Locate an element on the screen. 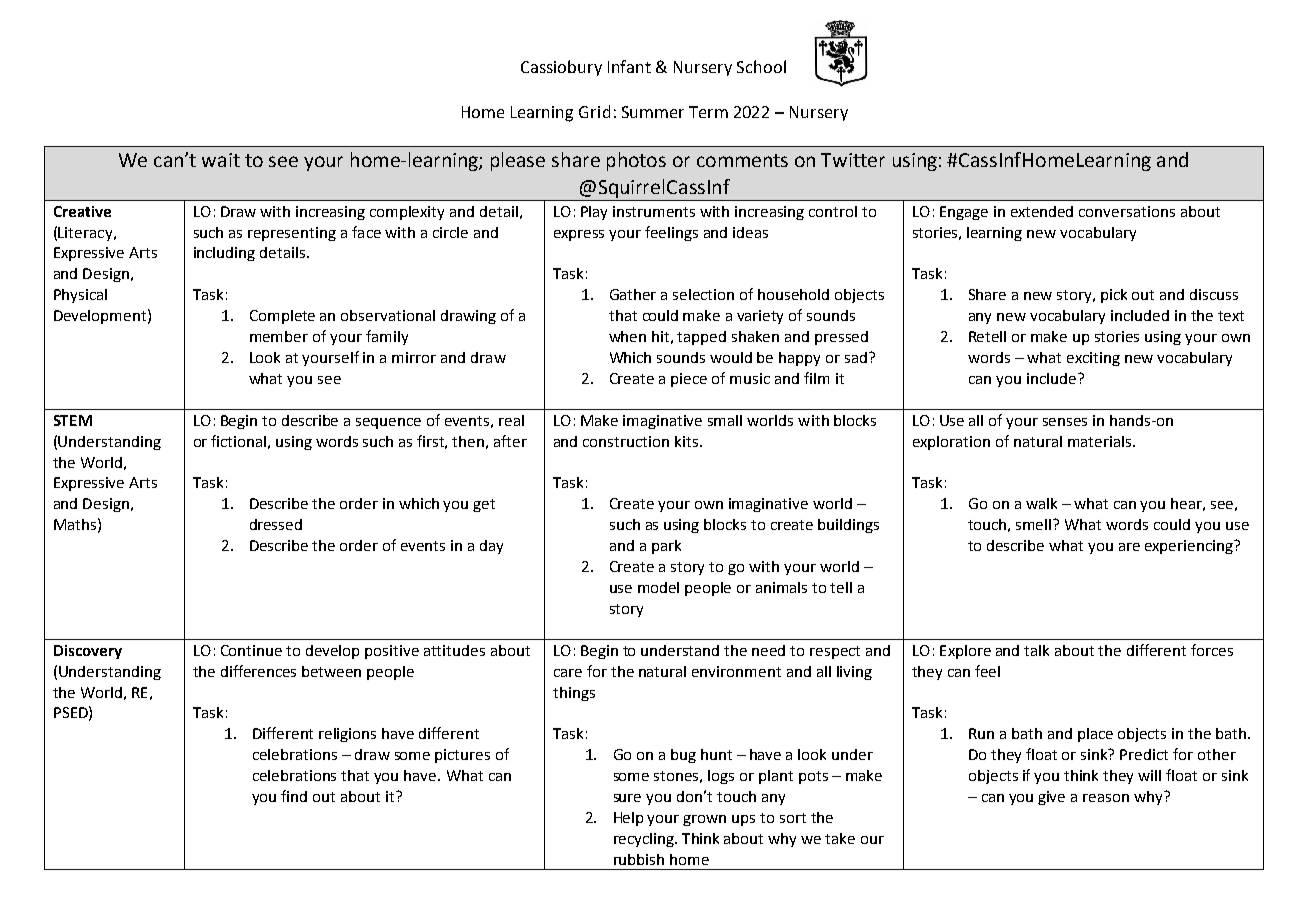 Image resolution: width=1308 pixels, height=924 pixels. materials is located at coordinates (1101, 441).
